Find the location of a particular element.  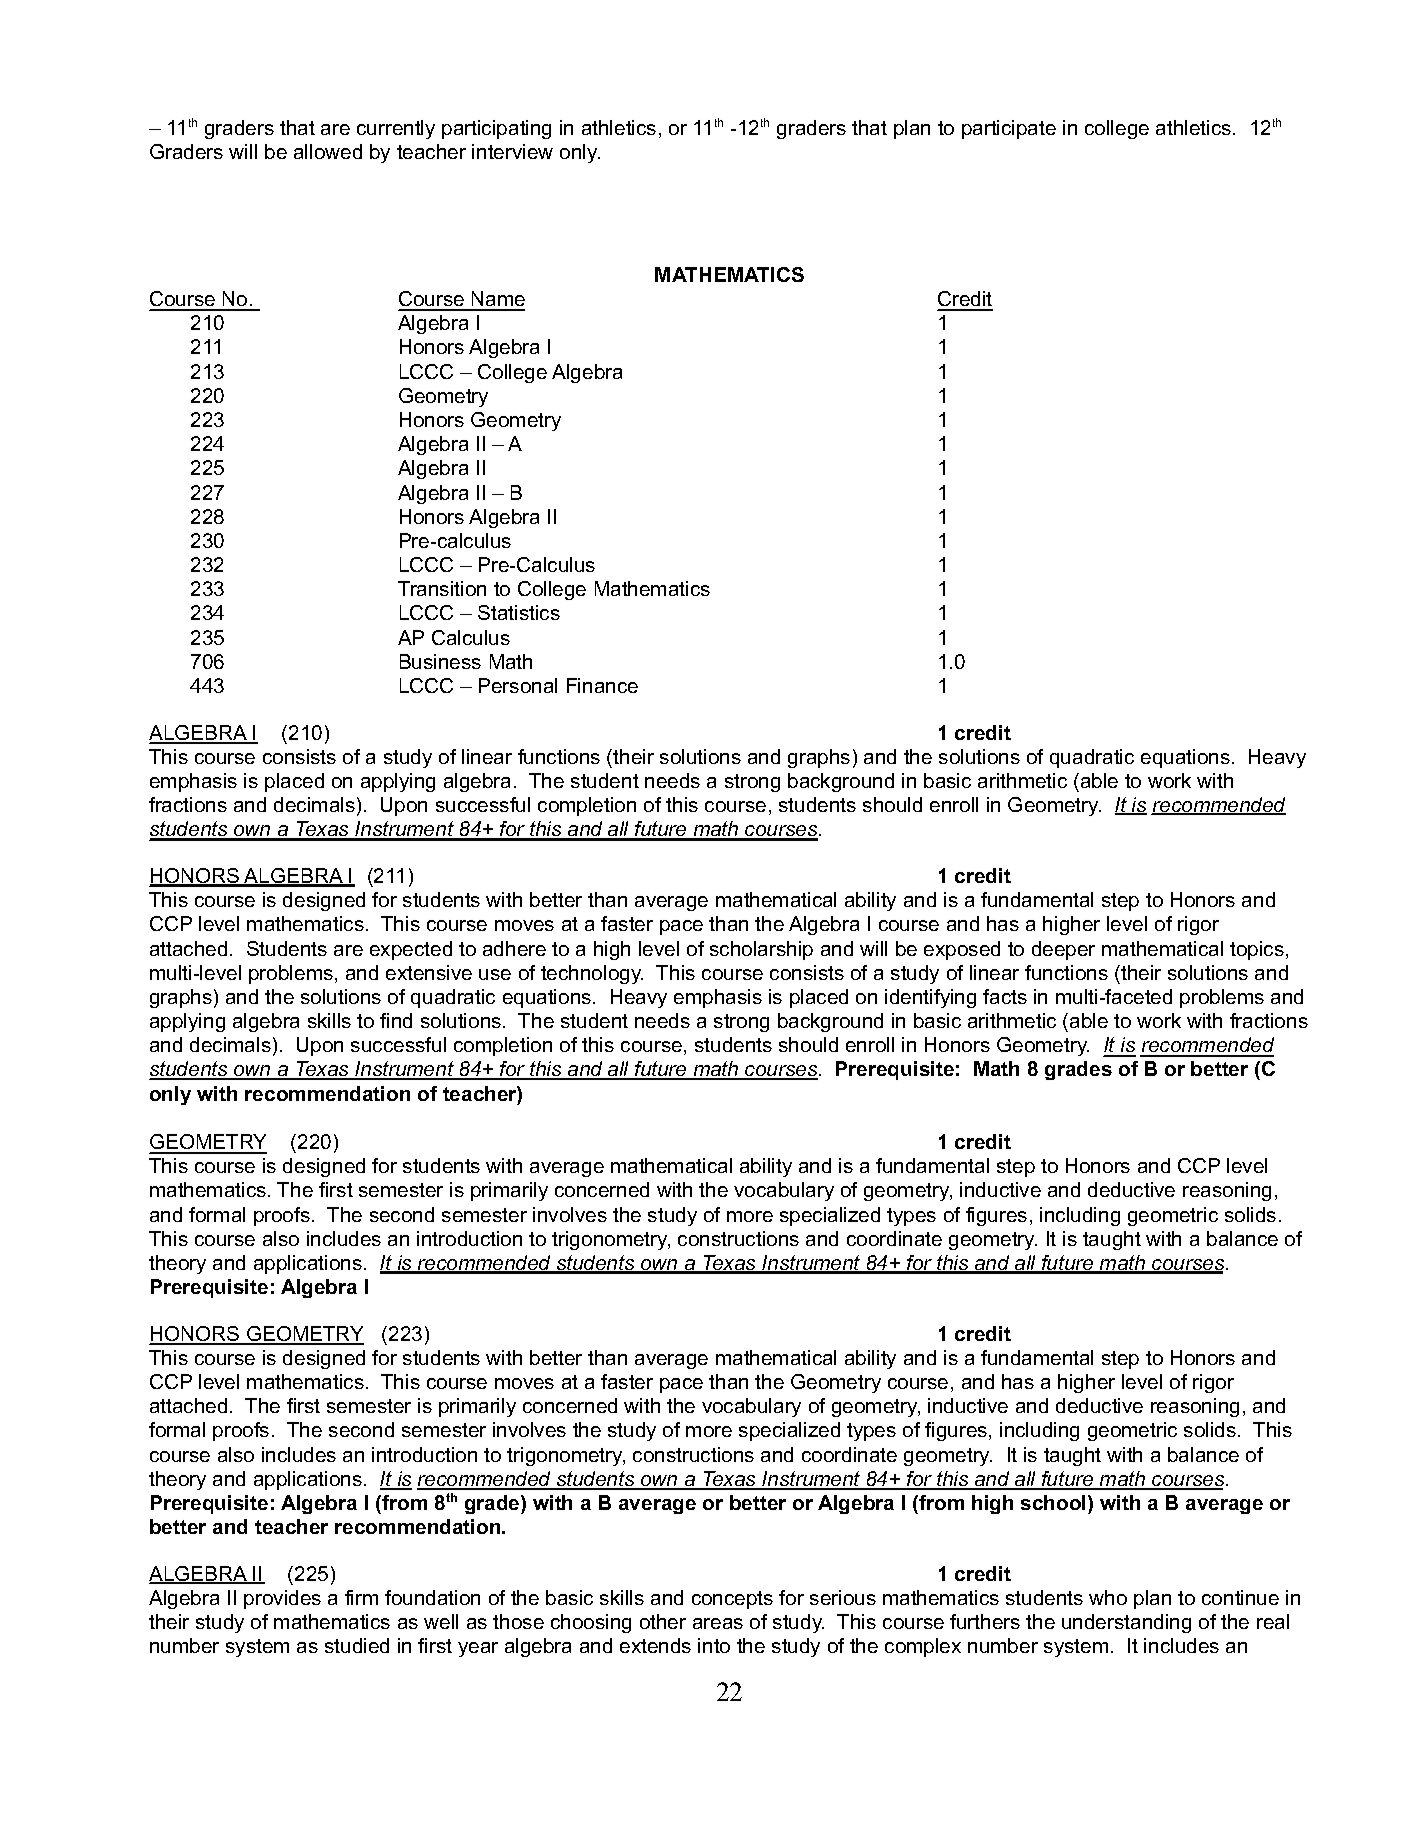

topics is located at coordinates (1257, 950).
